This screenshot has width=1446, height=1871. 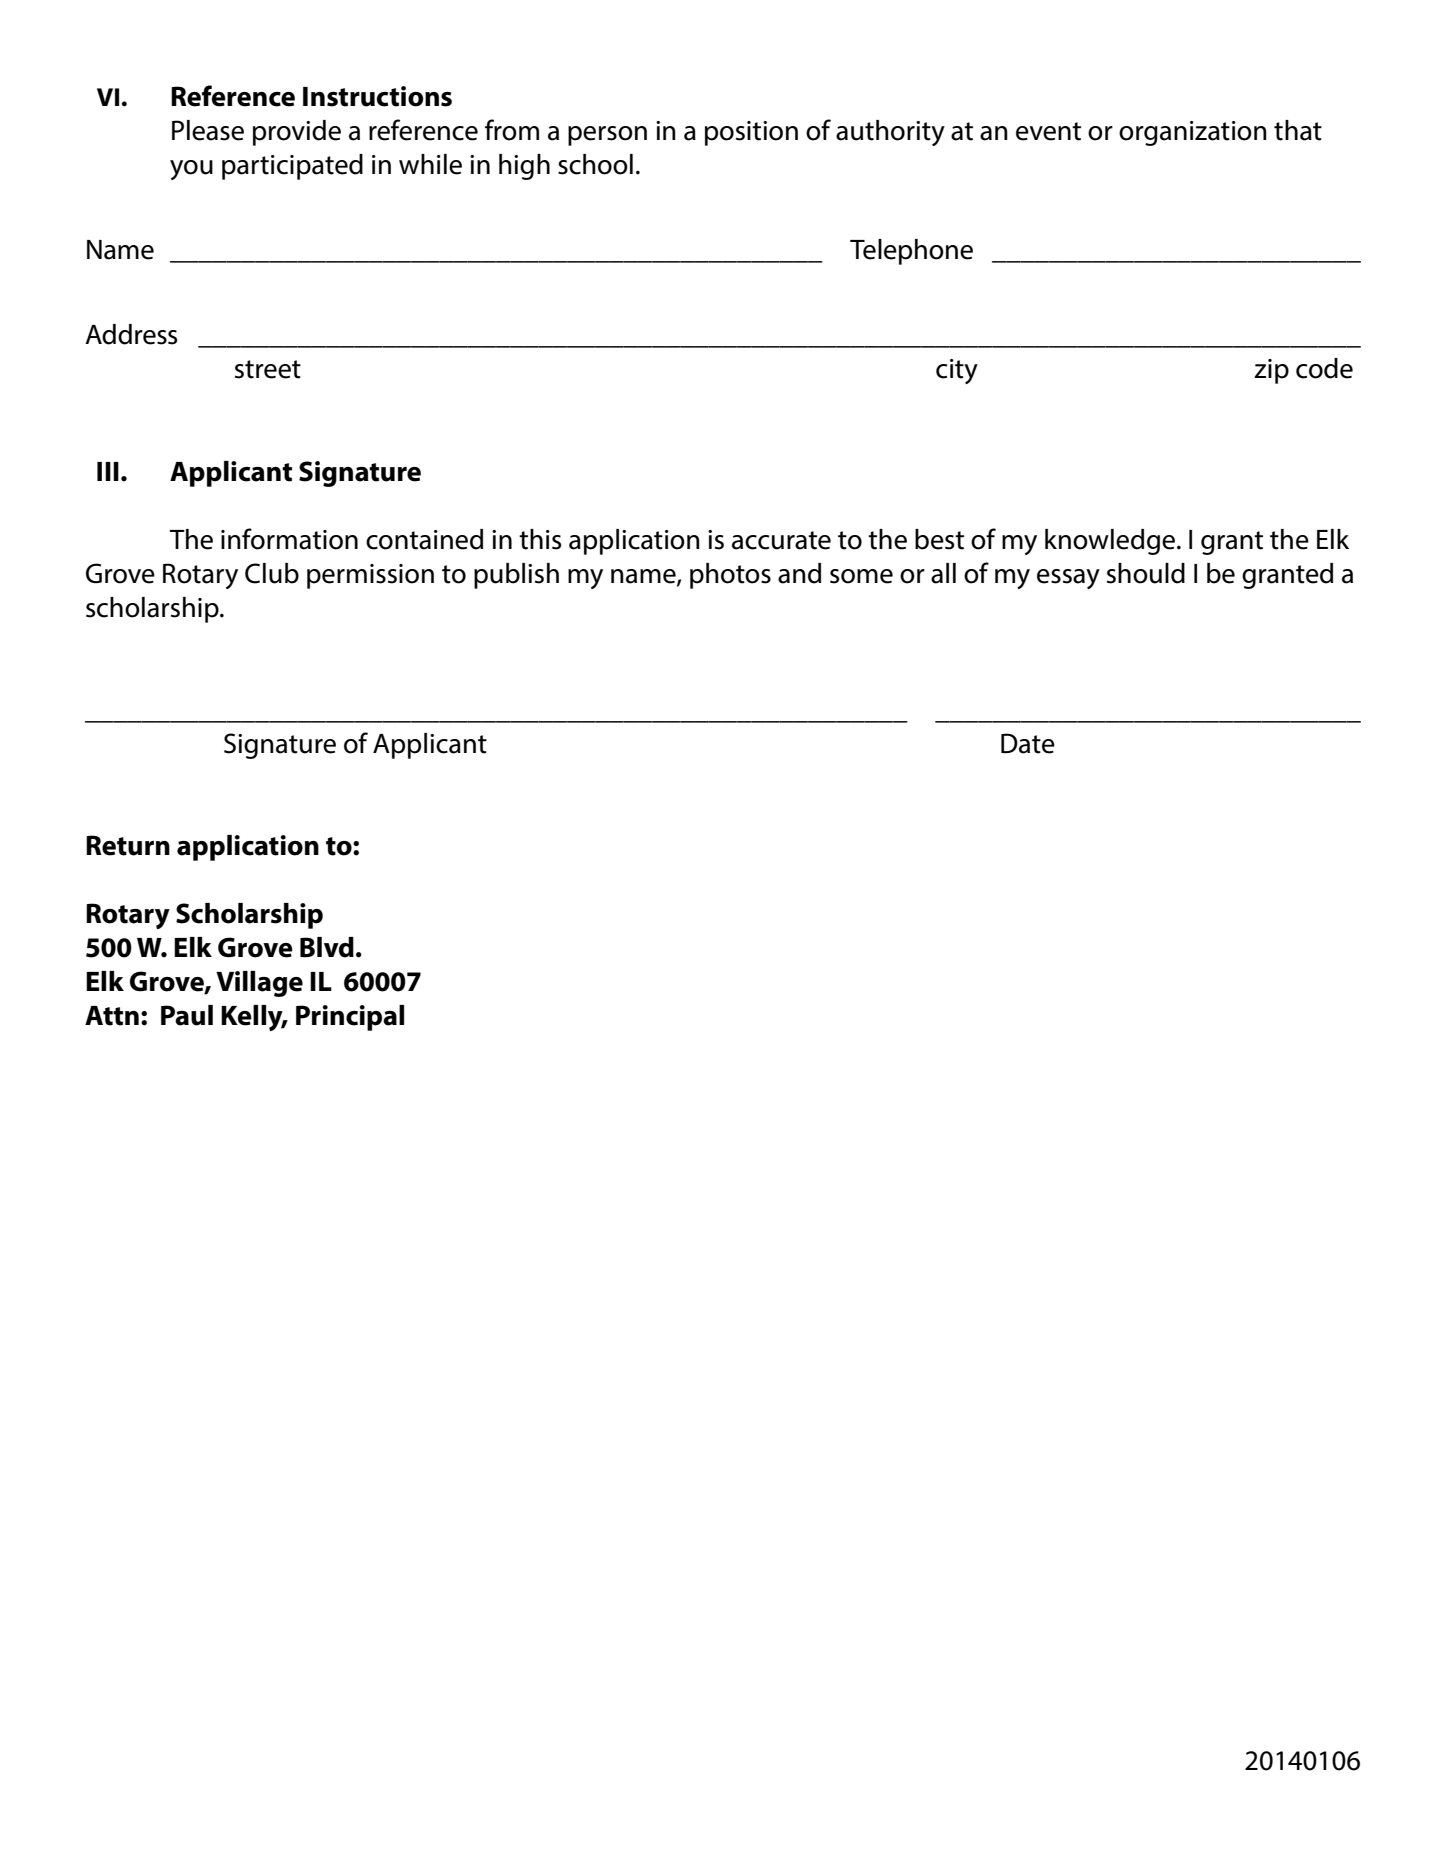 What do you see at coordinates (259, 984) in the screenshot?
I see `Village` at bounding box center [259, 984].
